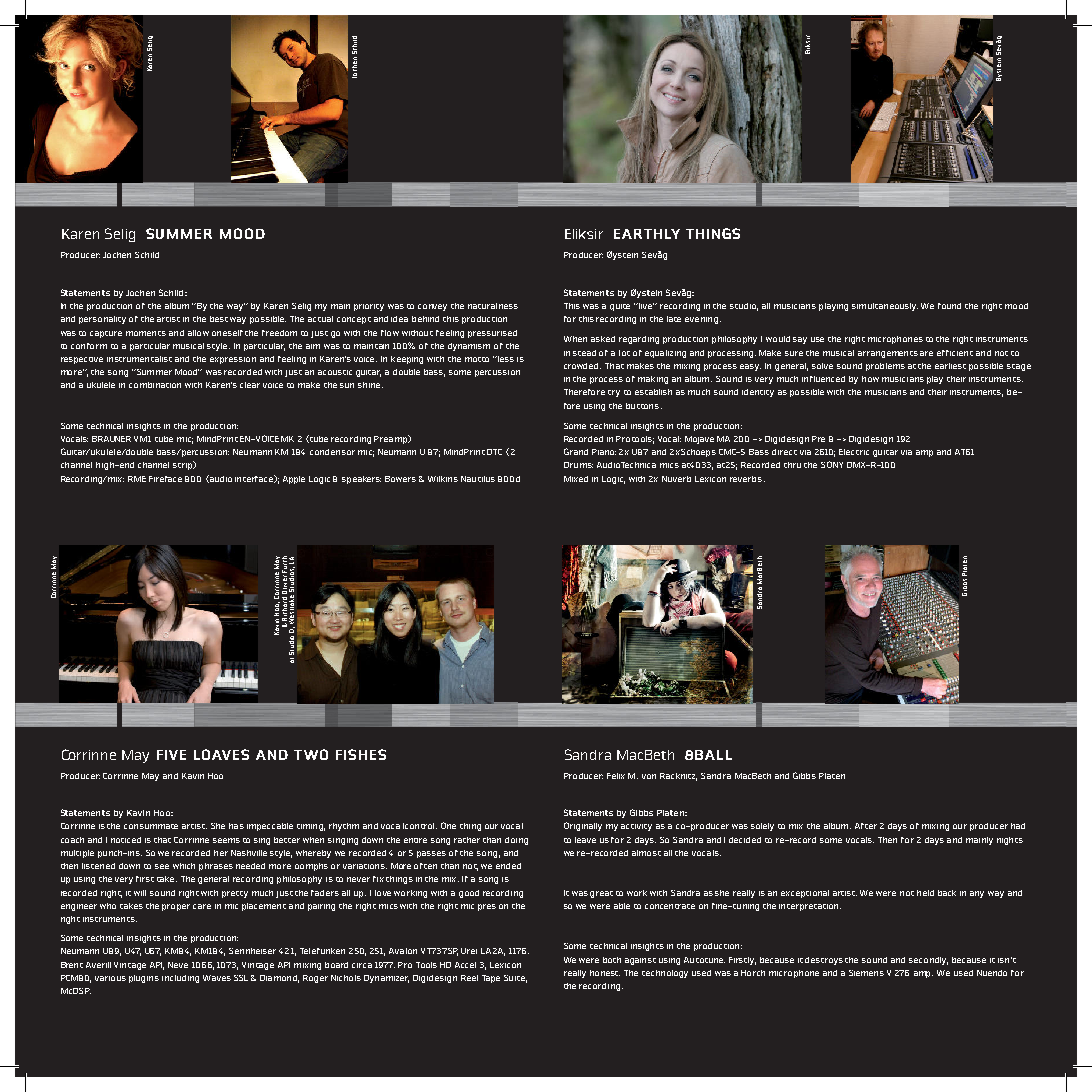  What do you see at coordinates (180, 979) in the page?
I see `including` at bounding box center [180, 979].
